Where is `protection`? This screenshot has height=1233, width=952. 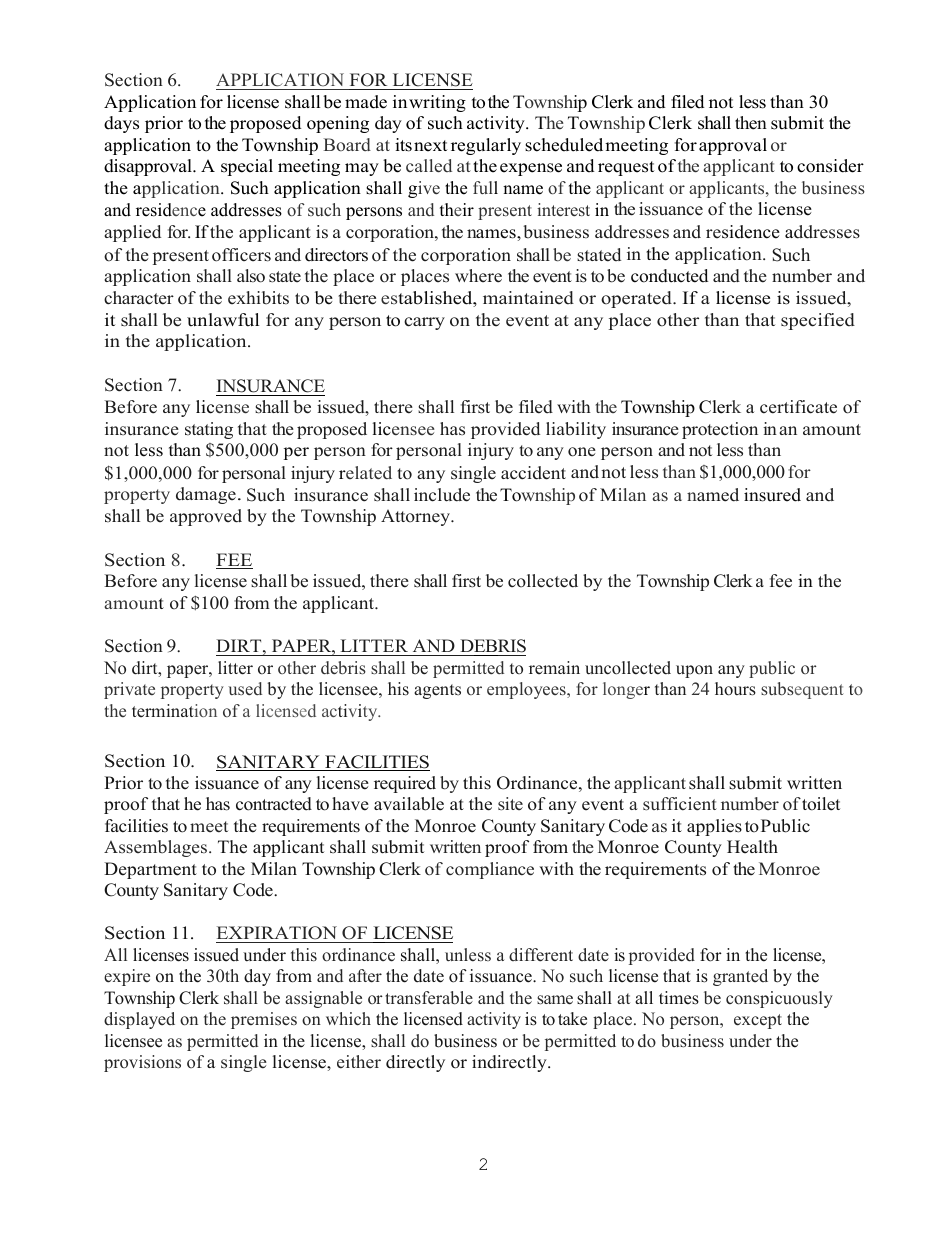 protection is located at coordinates (720, 430).
